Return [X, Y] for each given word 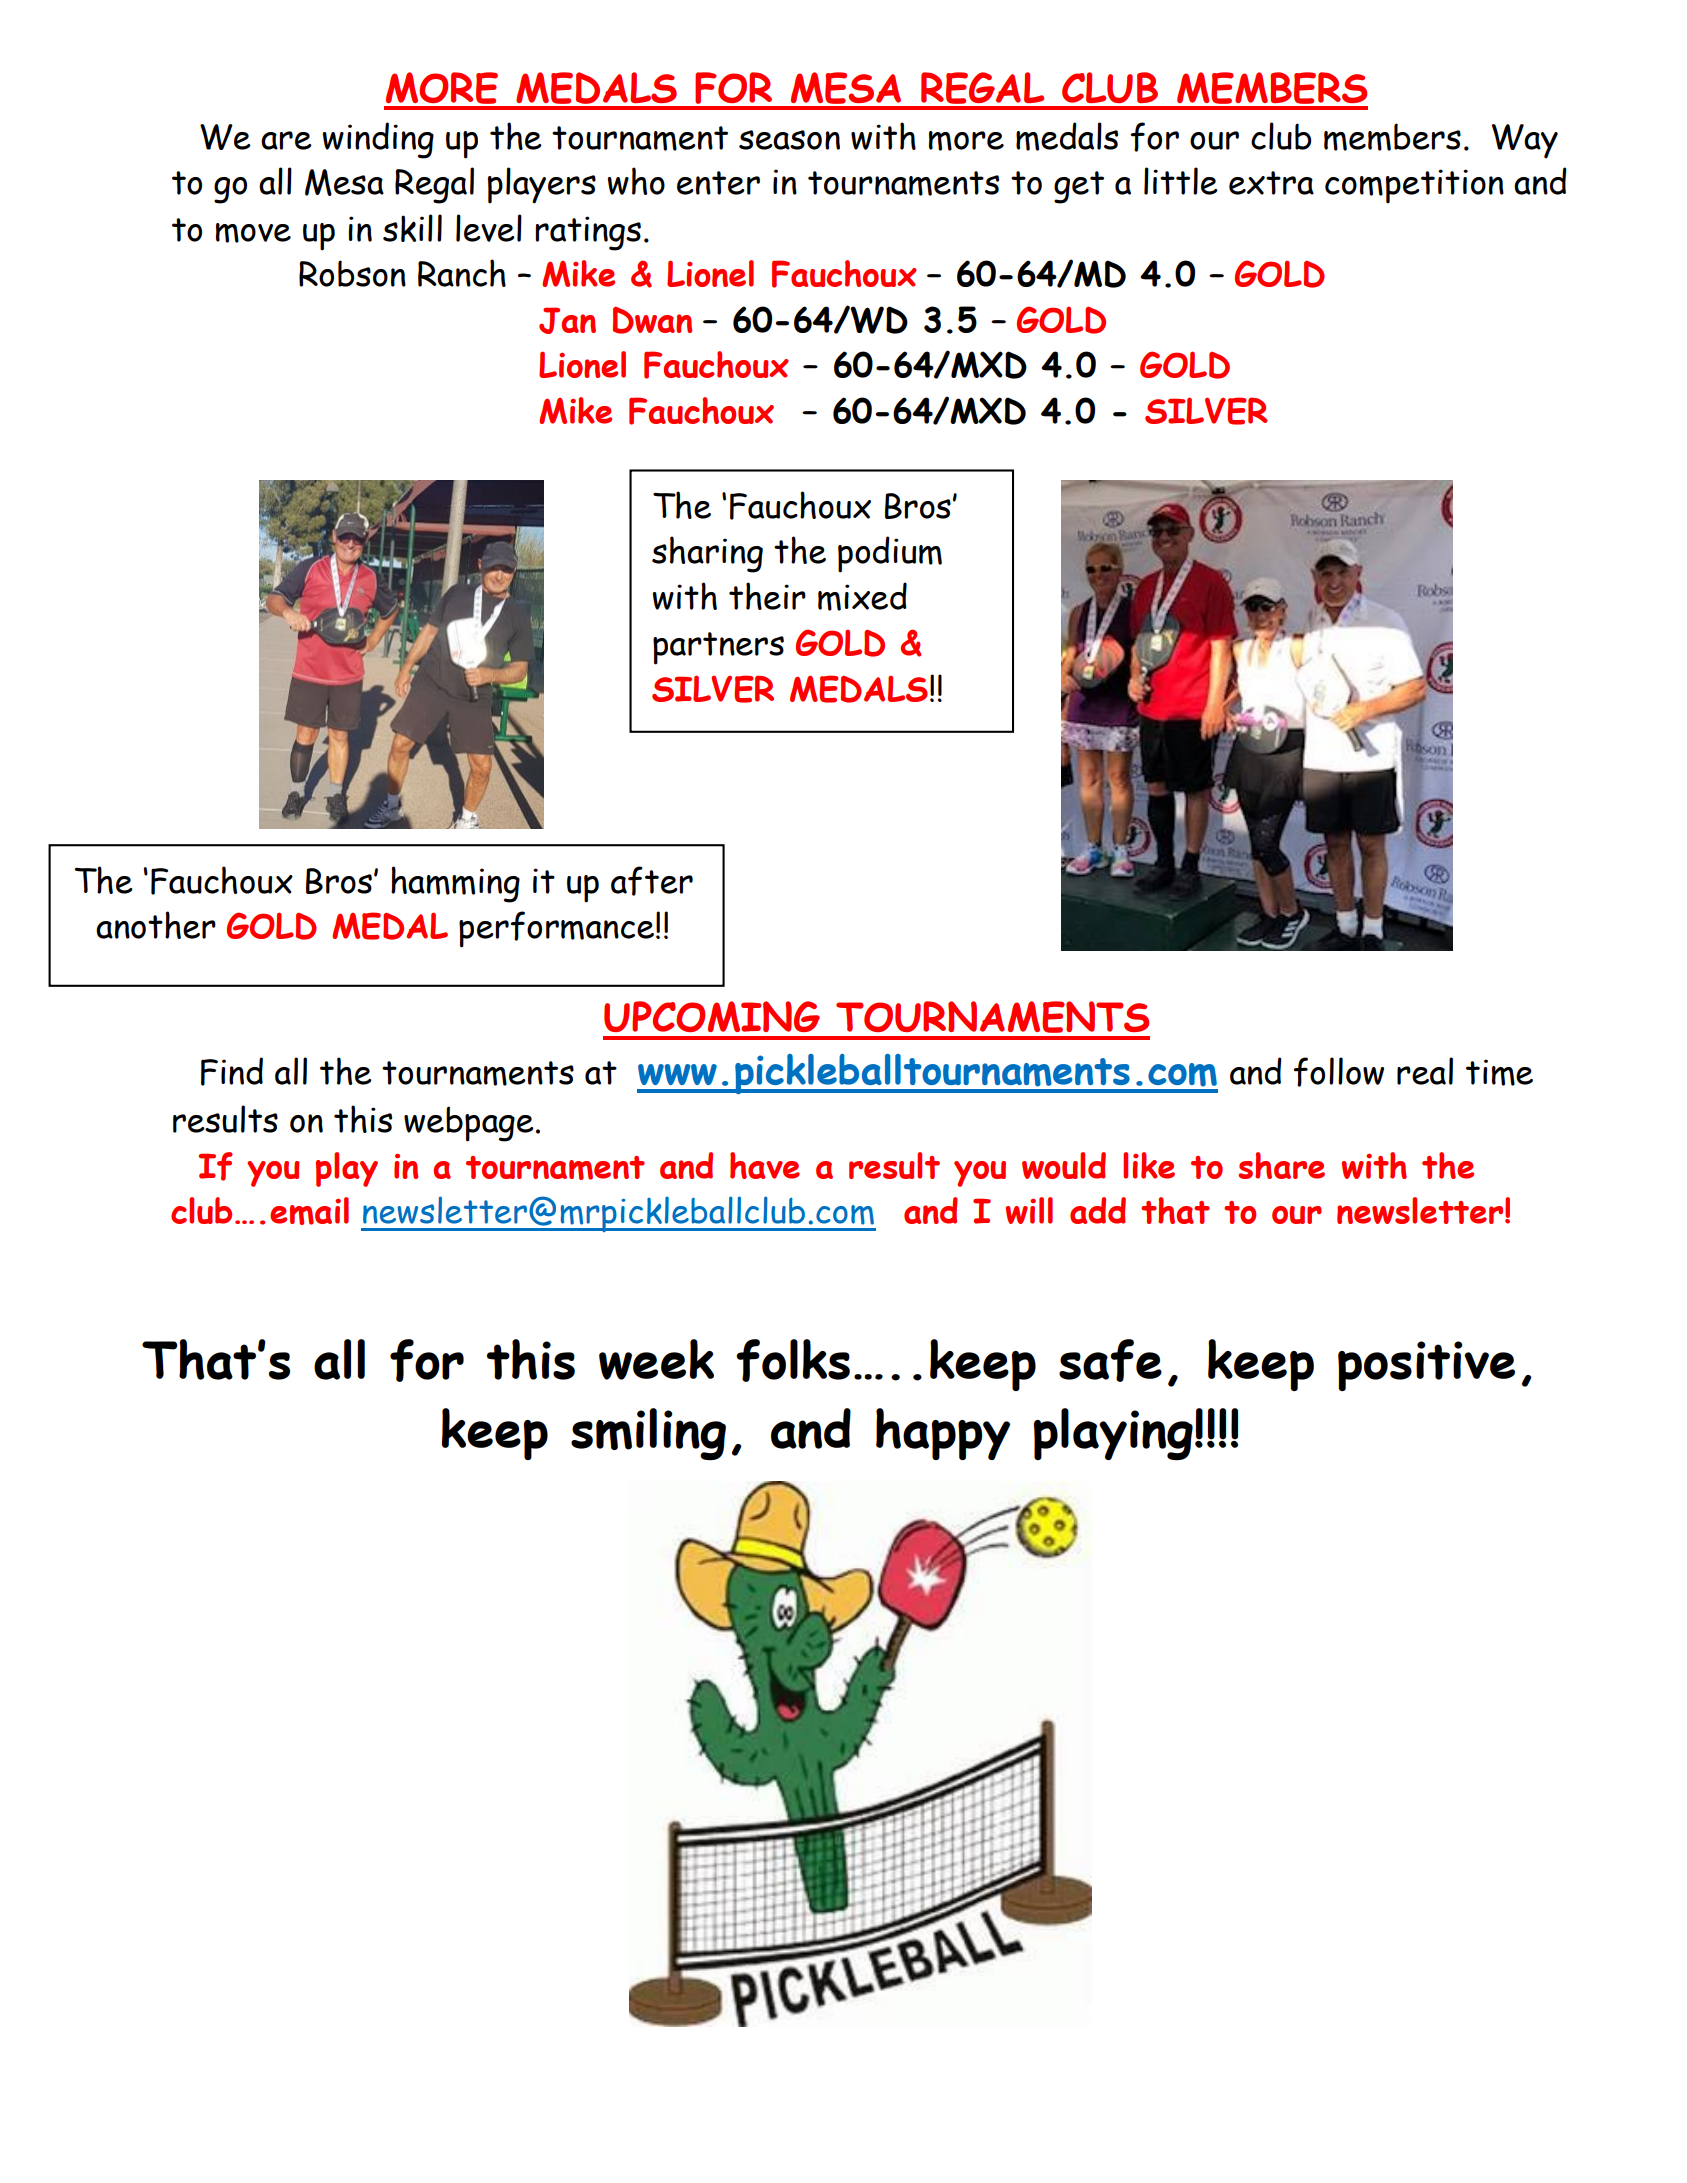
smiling [648, 1434]
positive [1426, 1366]
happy [943, 1434]
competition [1414, 186]
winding [378, 140]
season [789, 140]
